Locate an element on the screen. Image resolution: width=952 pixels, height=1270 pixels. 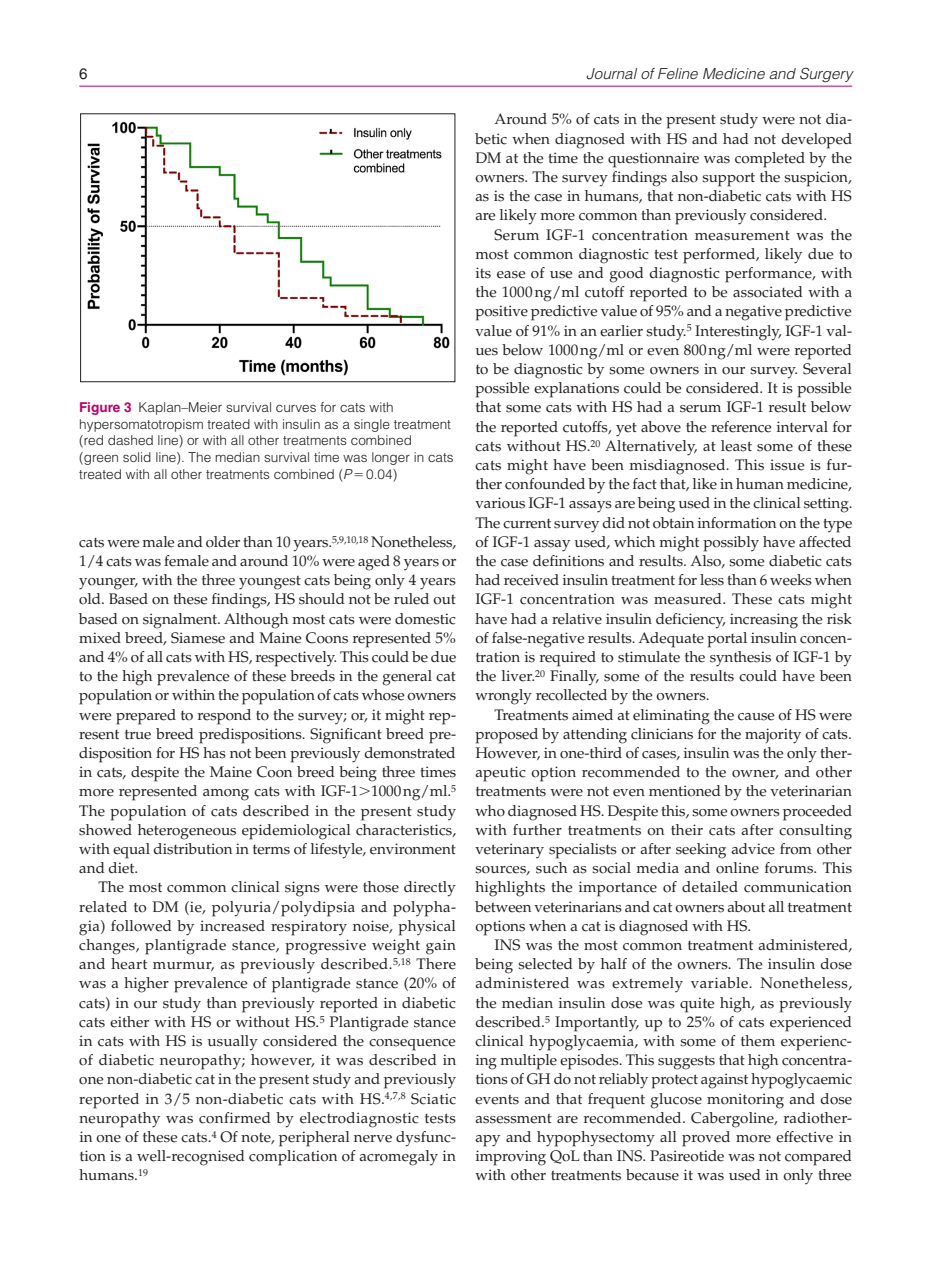
increasing is located at coordinates (764, 621).
